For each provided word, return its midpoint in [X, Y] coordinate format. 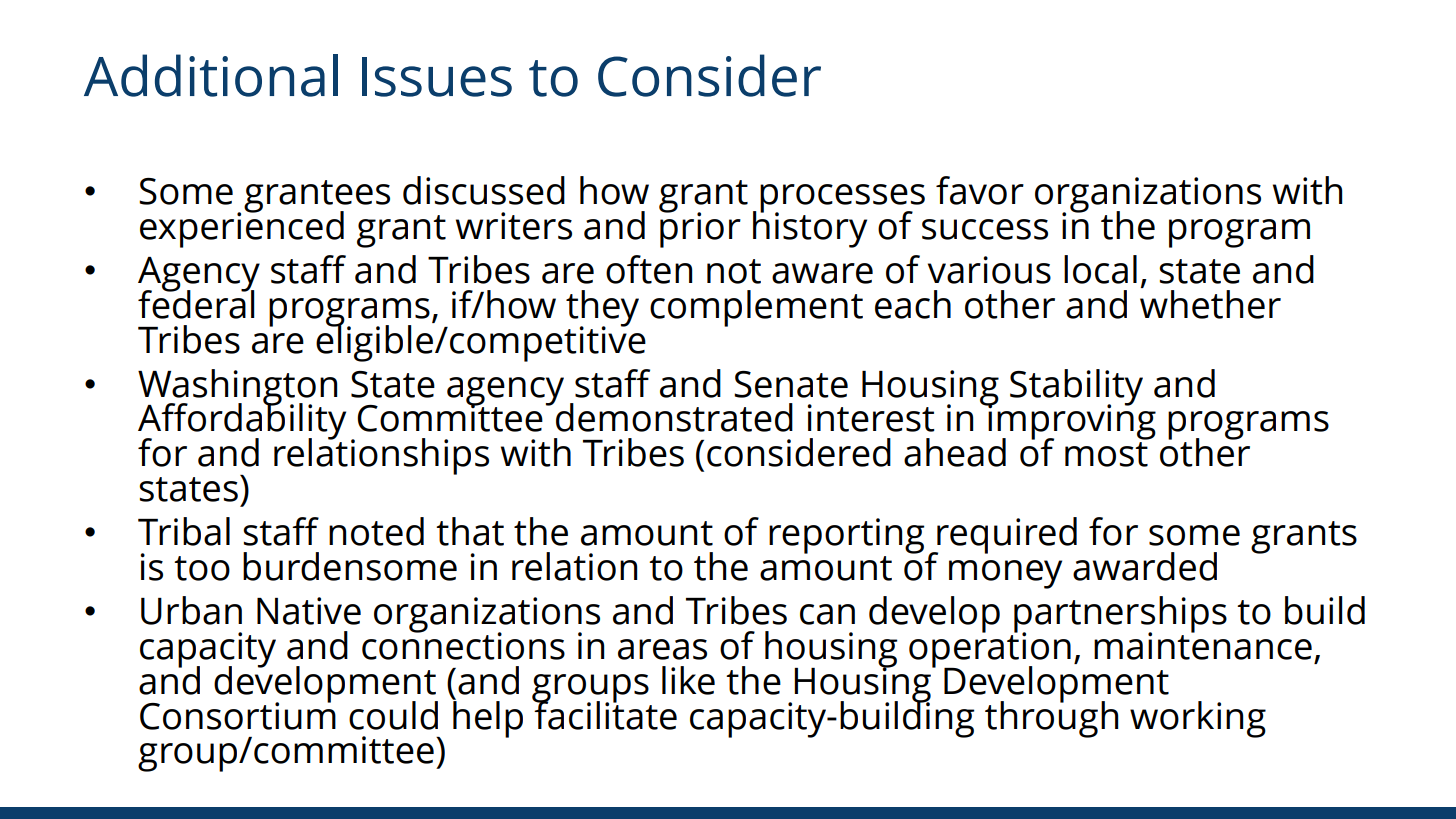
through [1051, 718]
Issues [437, 77]
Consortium [238, 714]
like [688, 680]
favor [980, 190]
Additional [211, 75]
